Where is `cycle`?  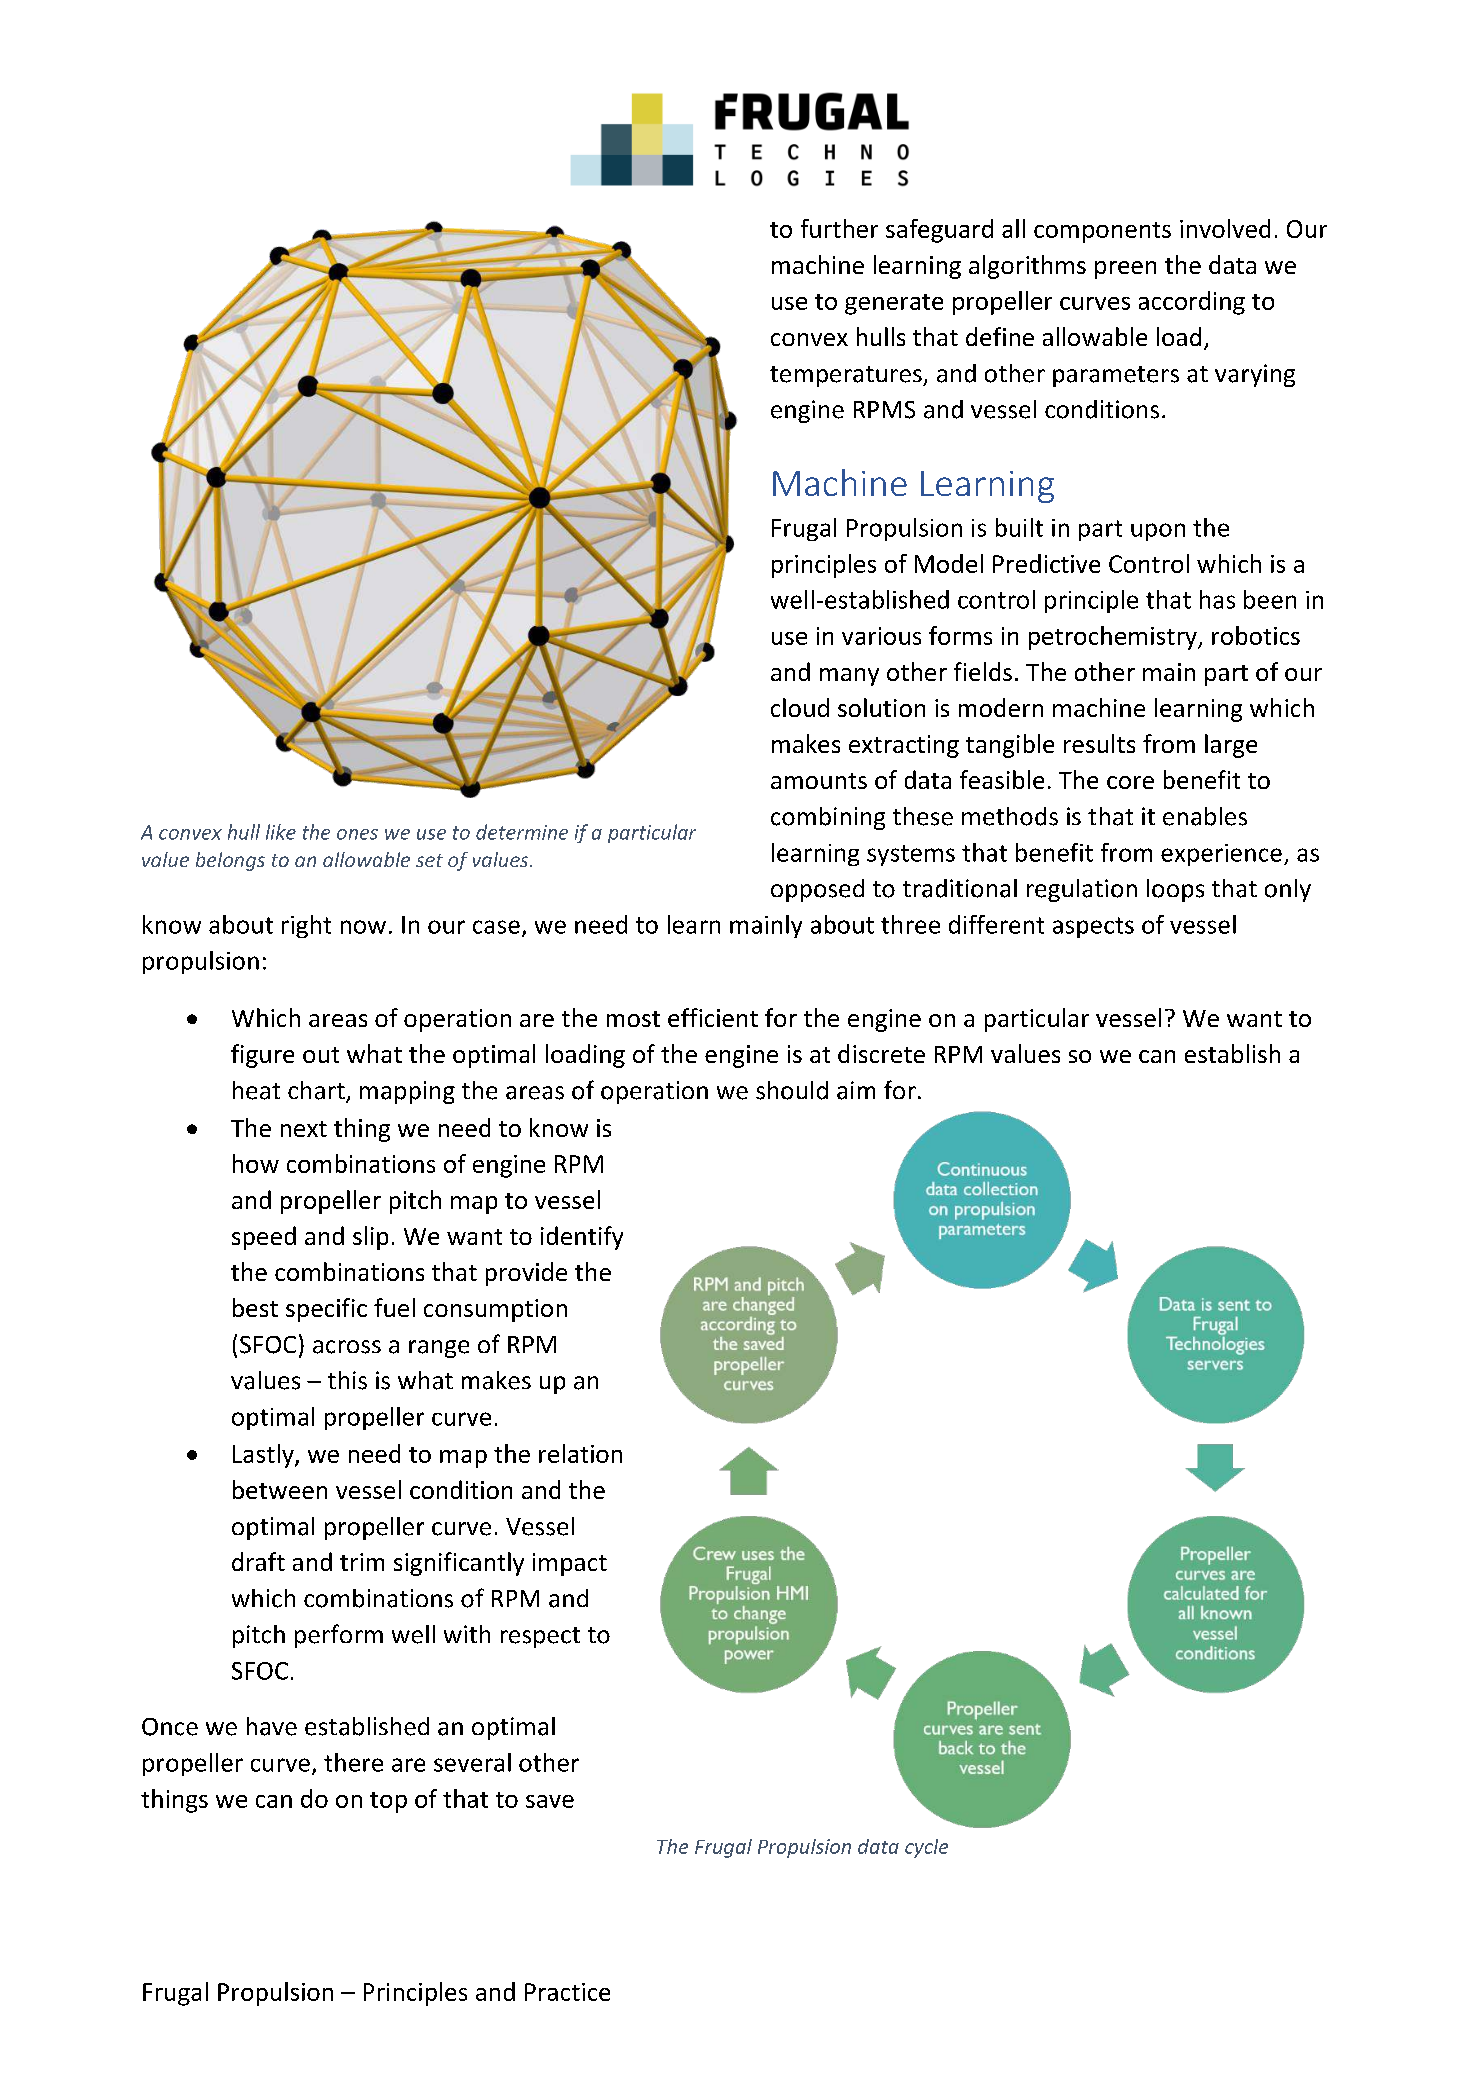
cycle is located at coordinates (926, 1848).
